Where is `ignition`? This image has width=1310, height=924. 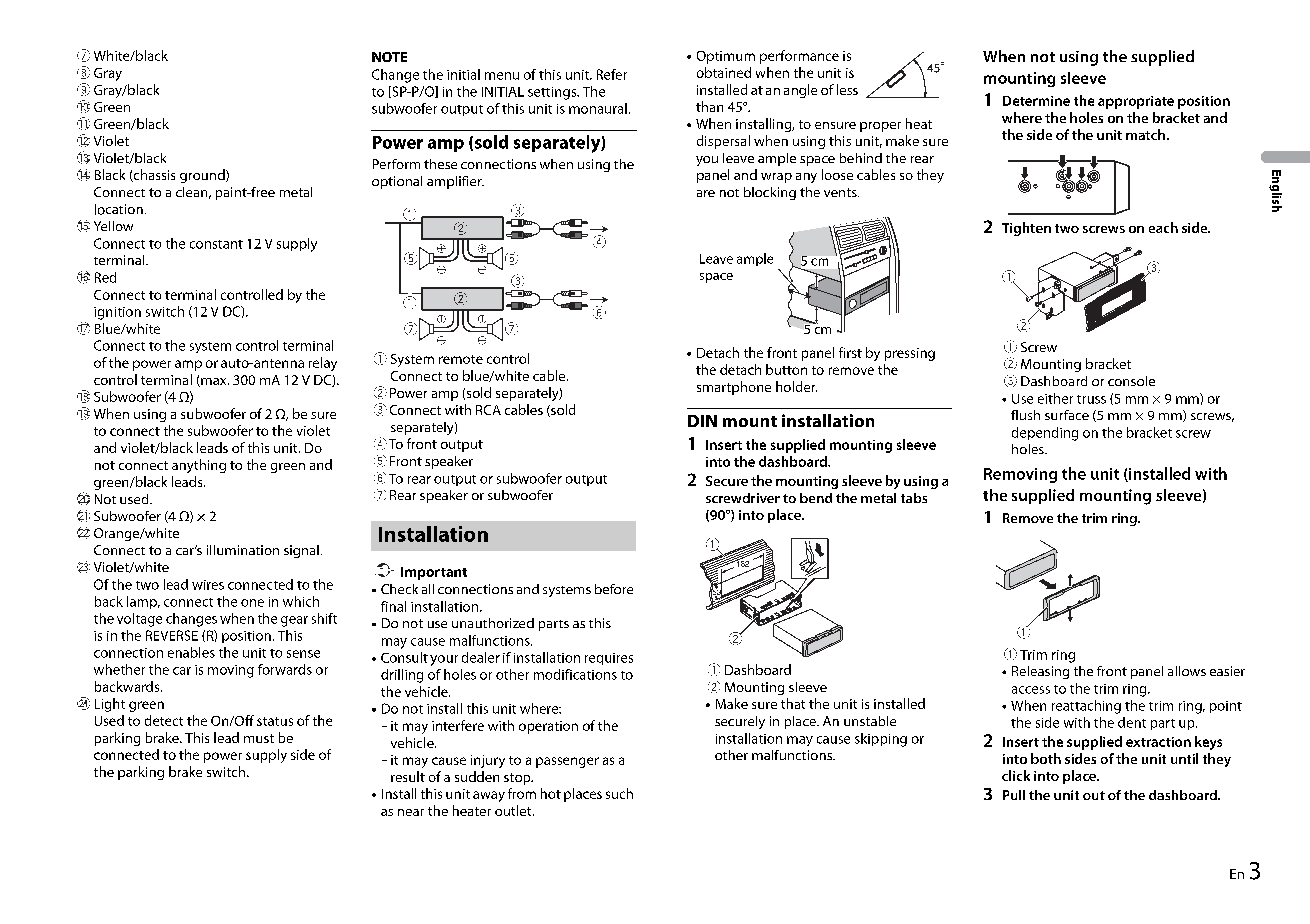
ignition is located at coordinates (117, 313).
